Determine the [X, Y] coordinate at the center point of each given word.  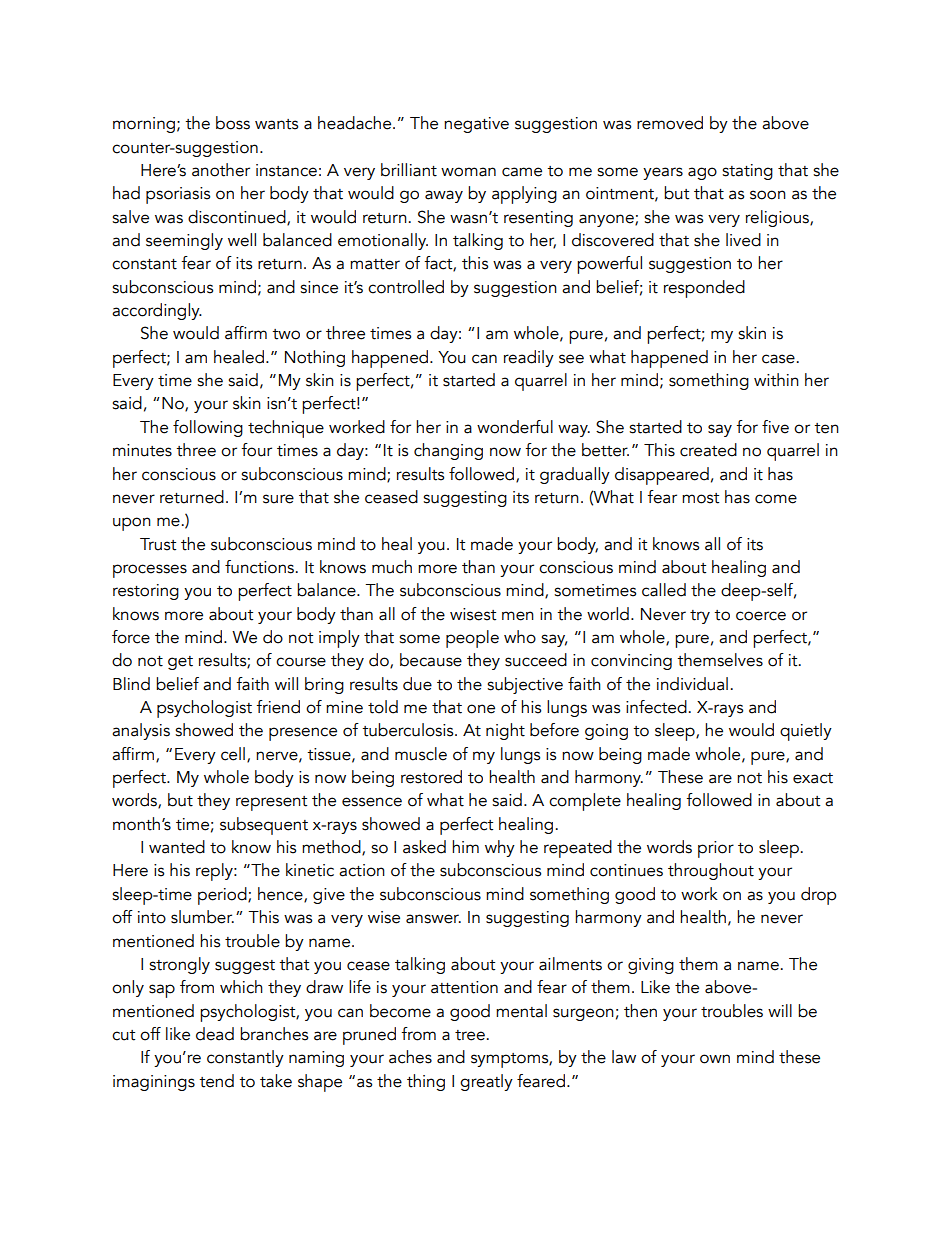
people [472, 639]
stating [747, 172]
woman [468, 172]
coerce [761, 616]
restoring [146, 592]
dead [215, 1034]
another [221, 170]
